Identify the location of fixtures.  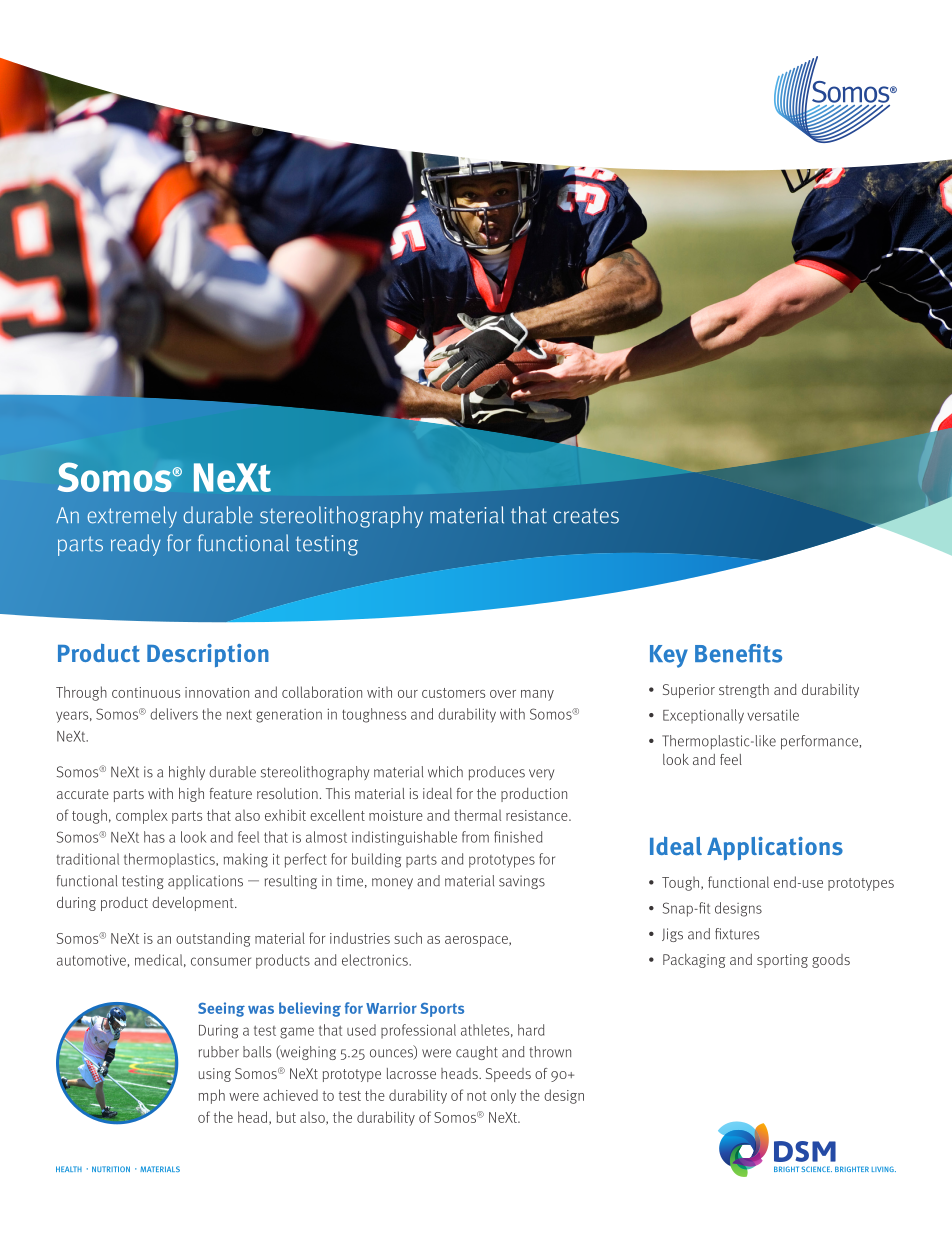
(737, 934).
